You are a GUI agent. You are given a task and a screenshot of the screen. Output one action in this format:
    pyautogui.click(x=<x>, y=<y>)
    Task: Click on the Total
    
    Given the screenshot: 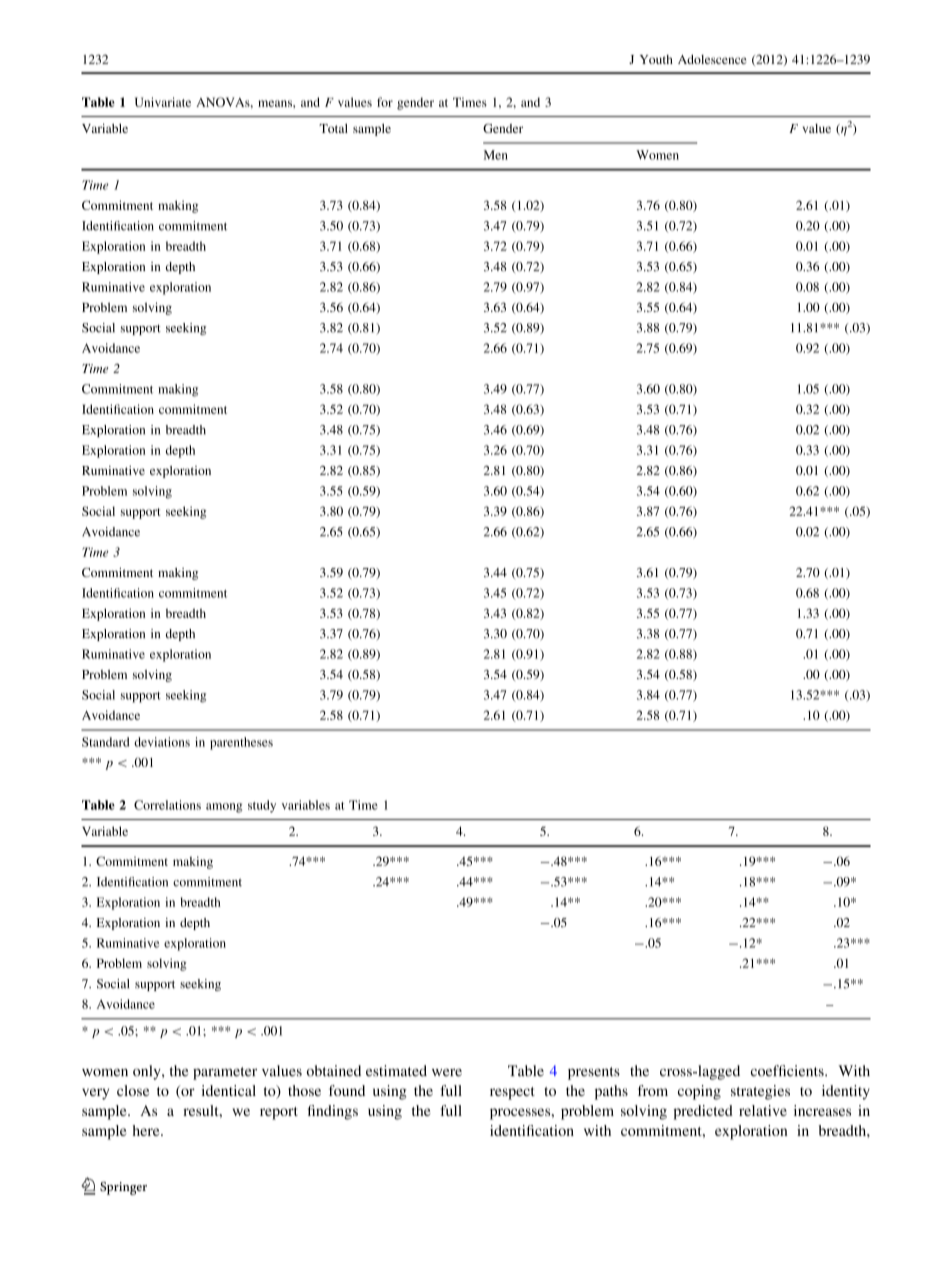 What is the action you would take?
    pyautogui.click(x=333, y=128)
